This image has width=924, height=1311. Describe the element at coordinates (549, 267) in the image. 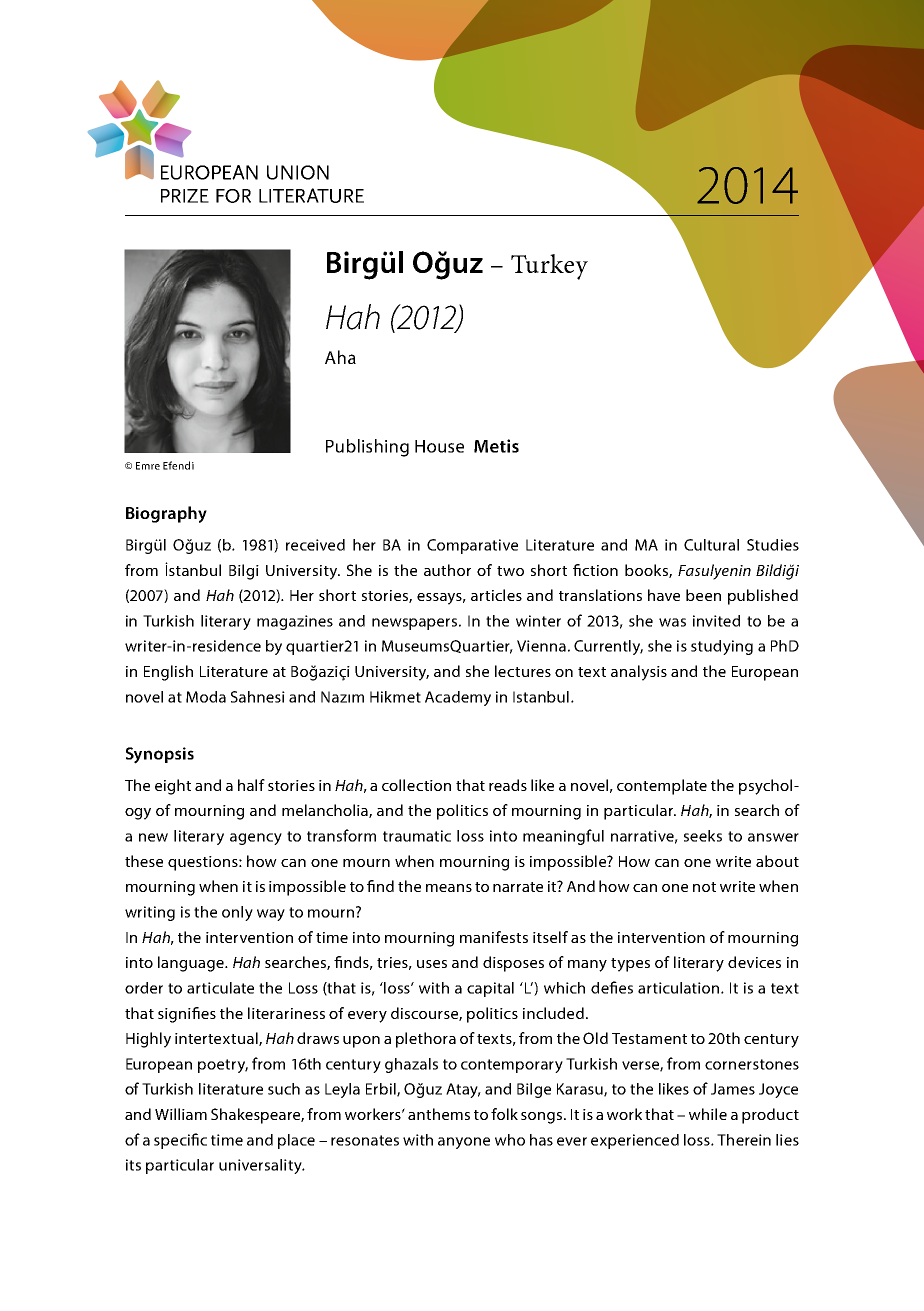

I see `Turkey` at that location.
